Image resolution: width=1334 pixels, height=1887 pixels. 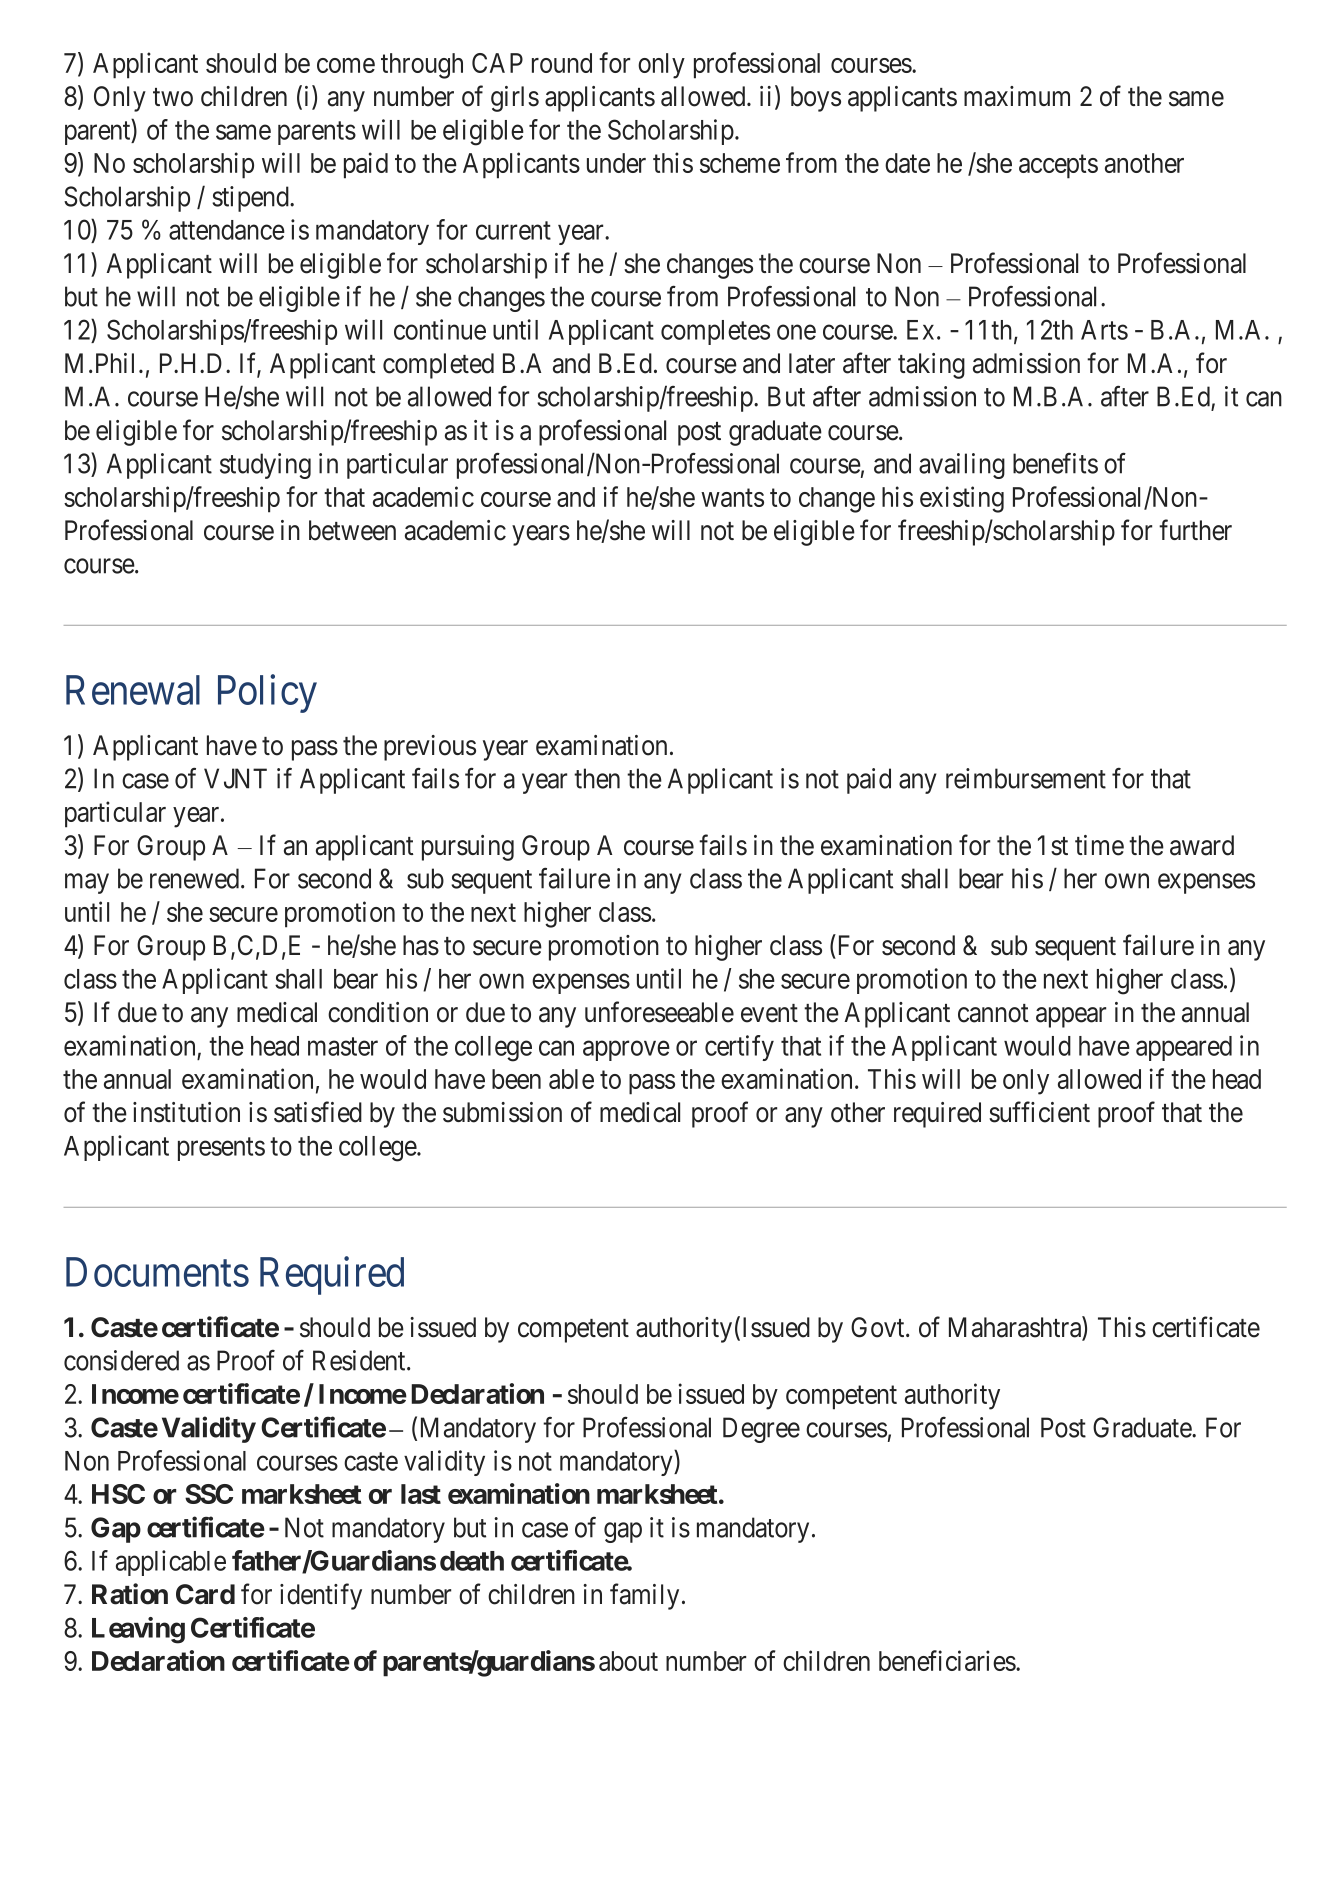 What do you see at coordinates (732, 498) in the screenshot?
I see `wants` at bounding box center [732, 498].
